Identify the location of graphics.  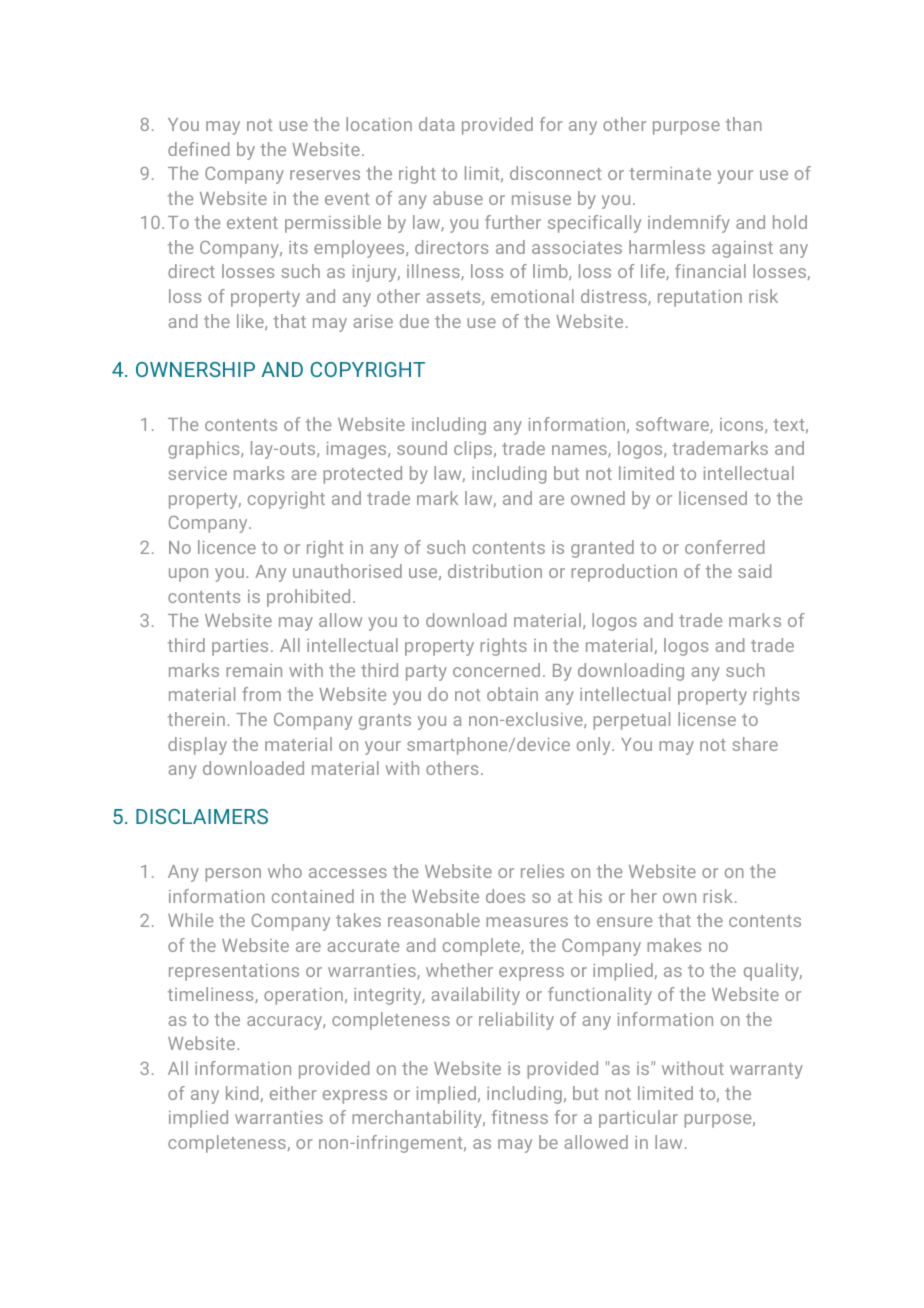
(205, 450).
